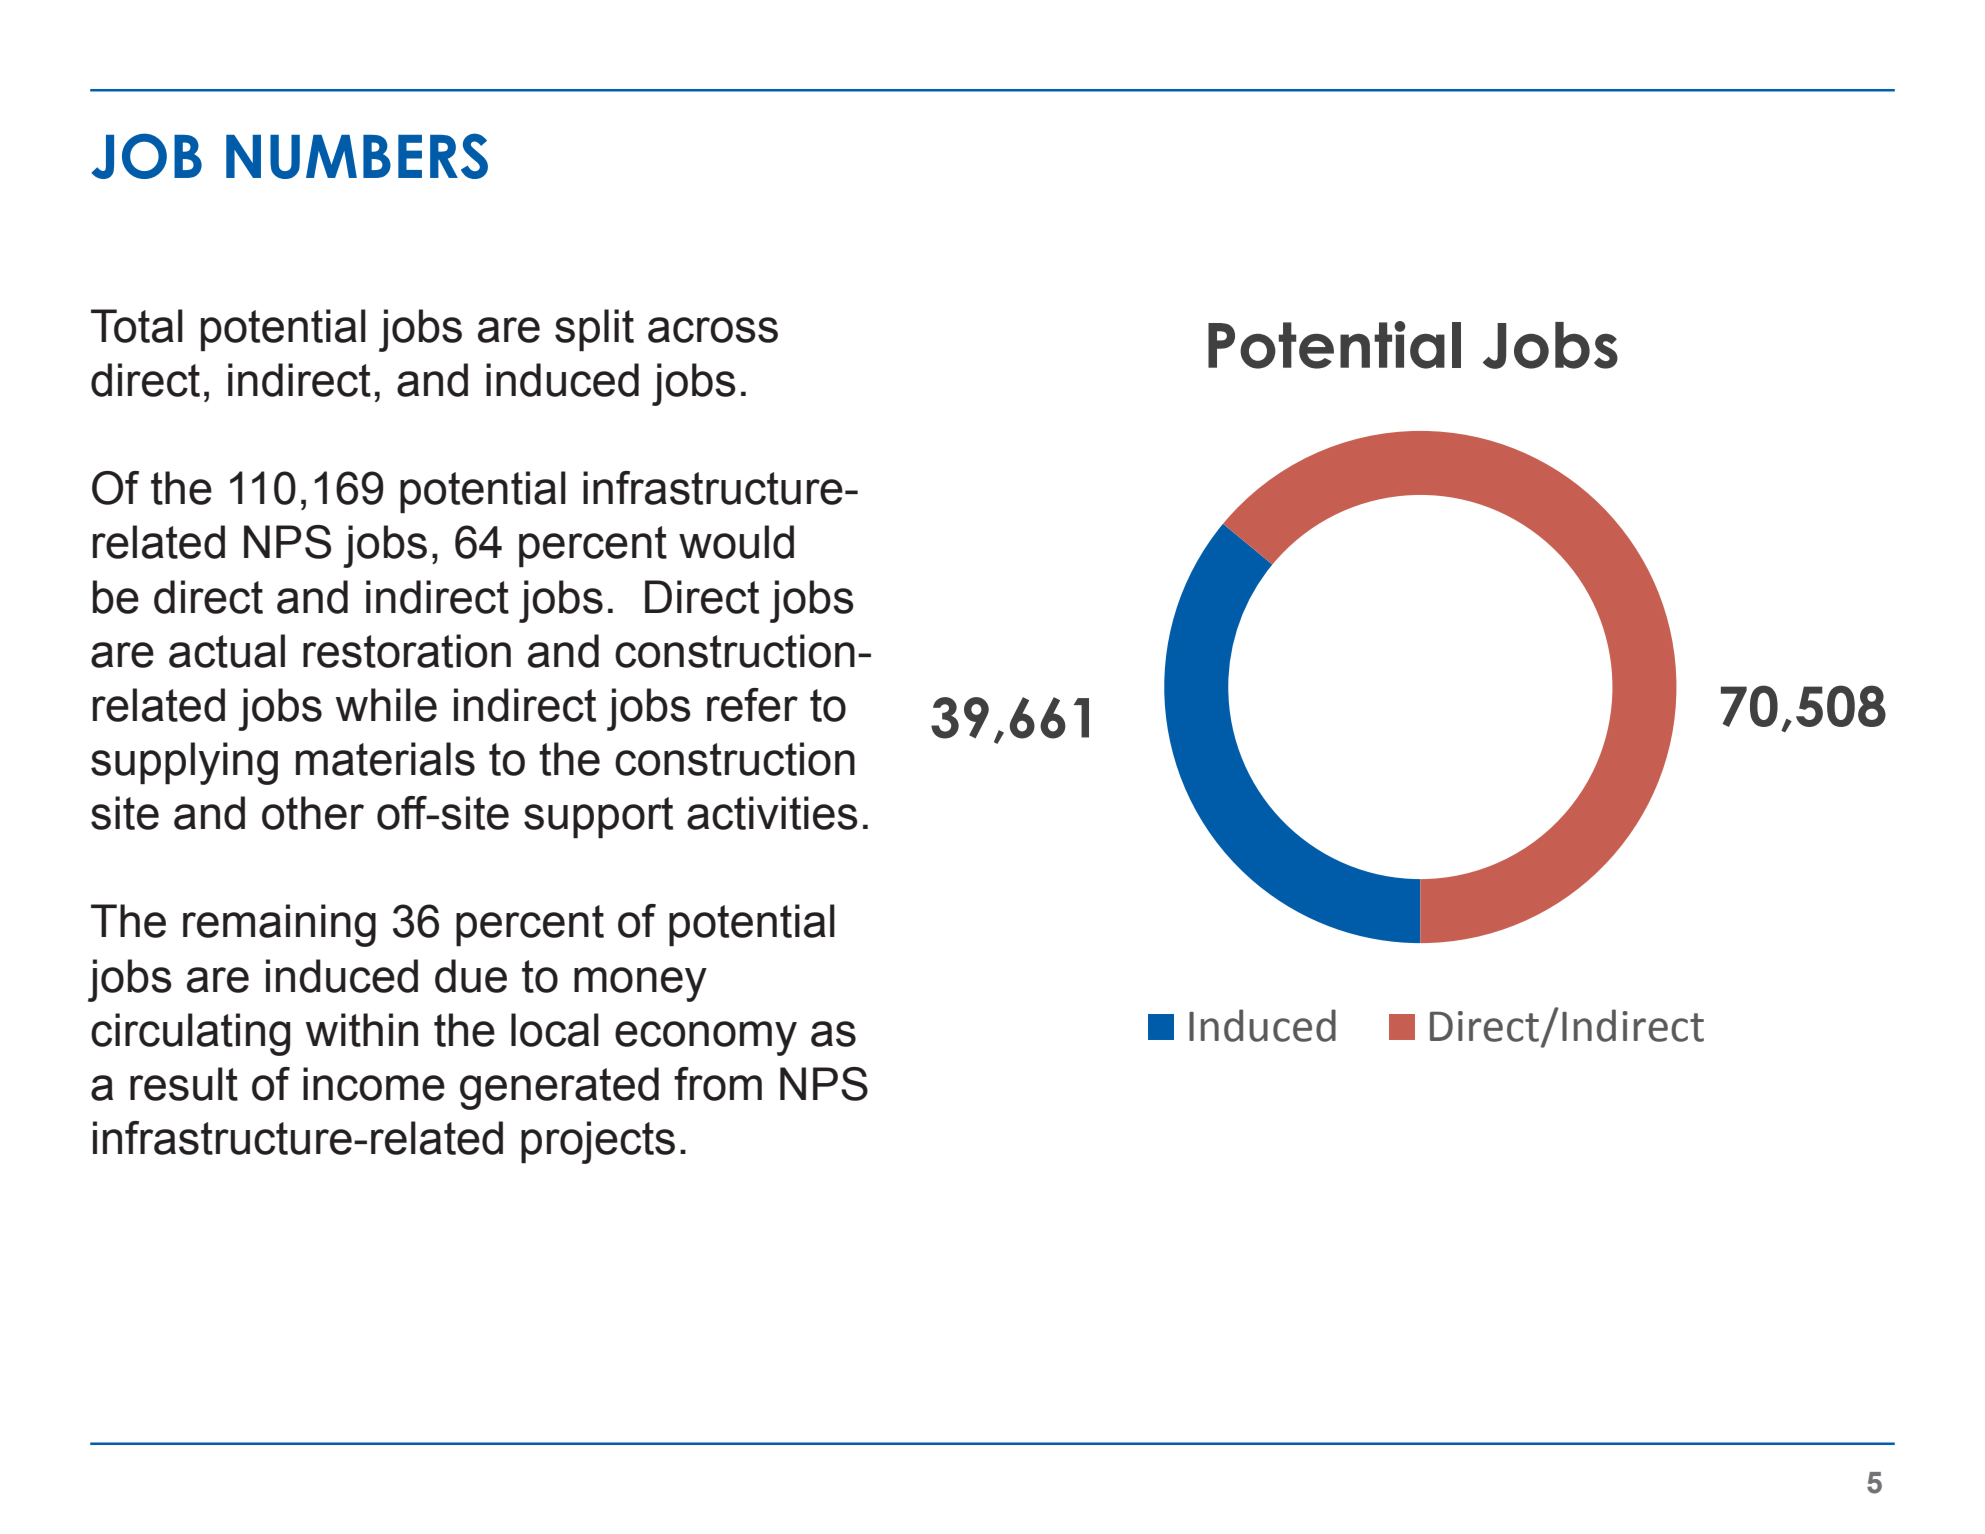 The height and width of the screenshot is (1534, 1985). I want to click on result, so click(184, 1084).
